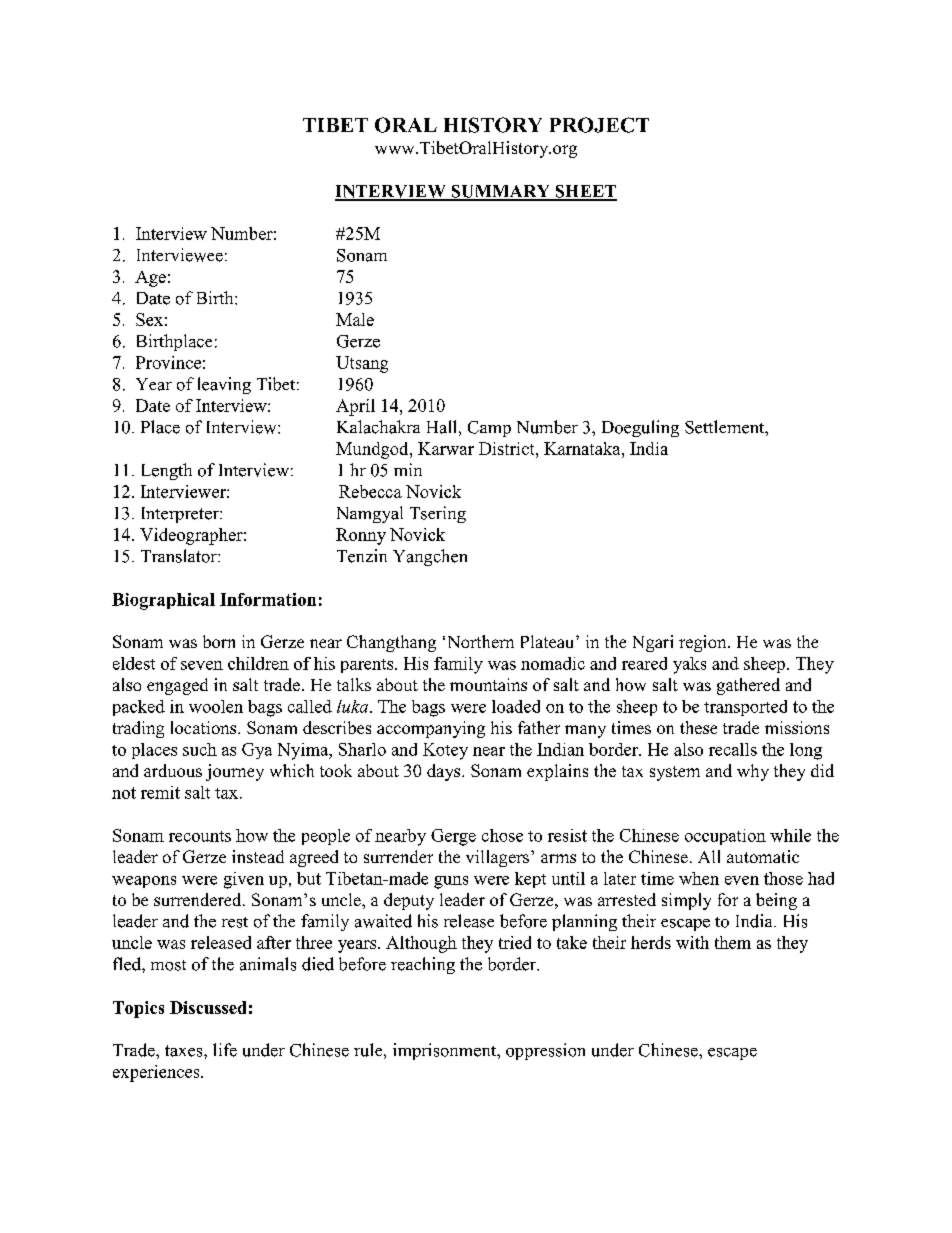  I want to click on PROJECT, so click(599, 125).
